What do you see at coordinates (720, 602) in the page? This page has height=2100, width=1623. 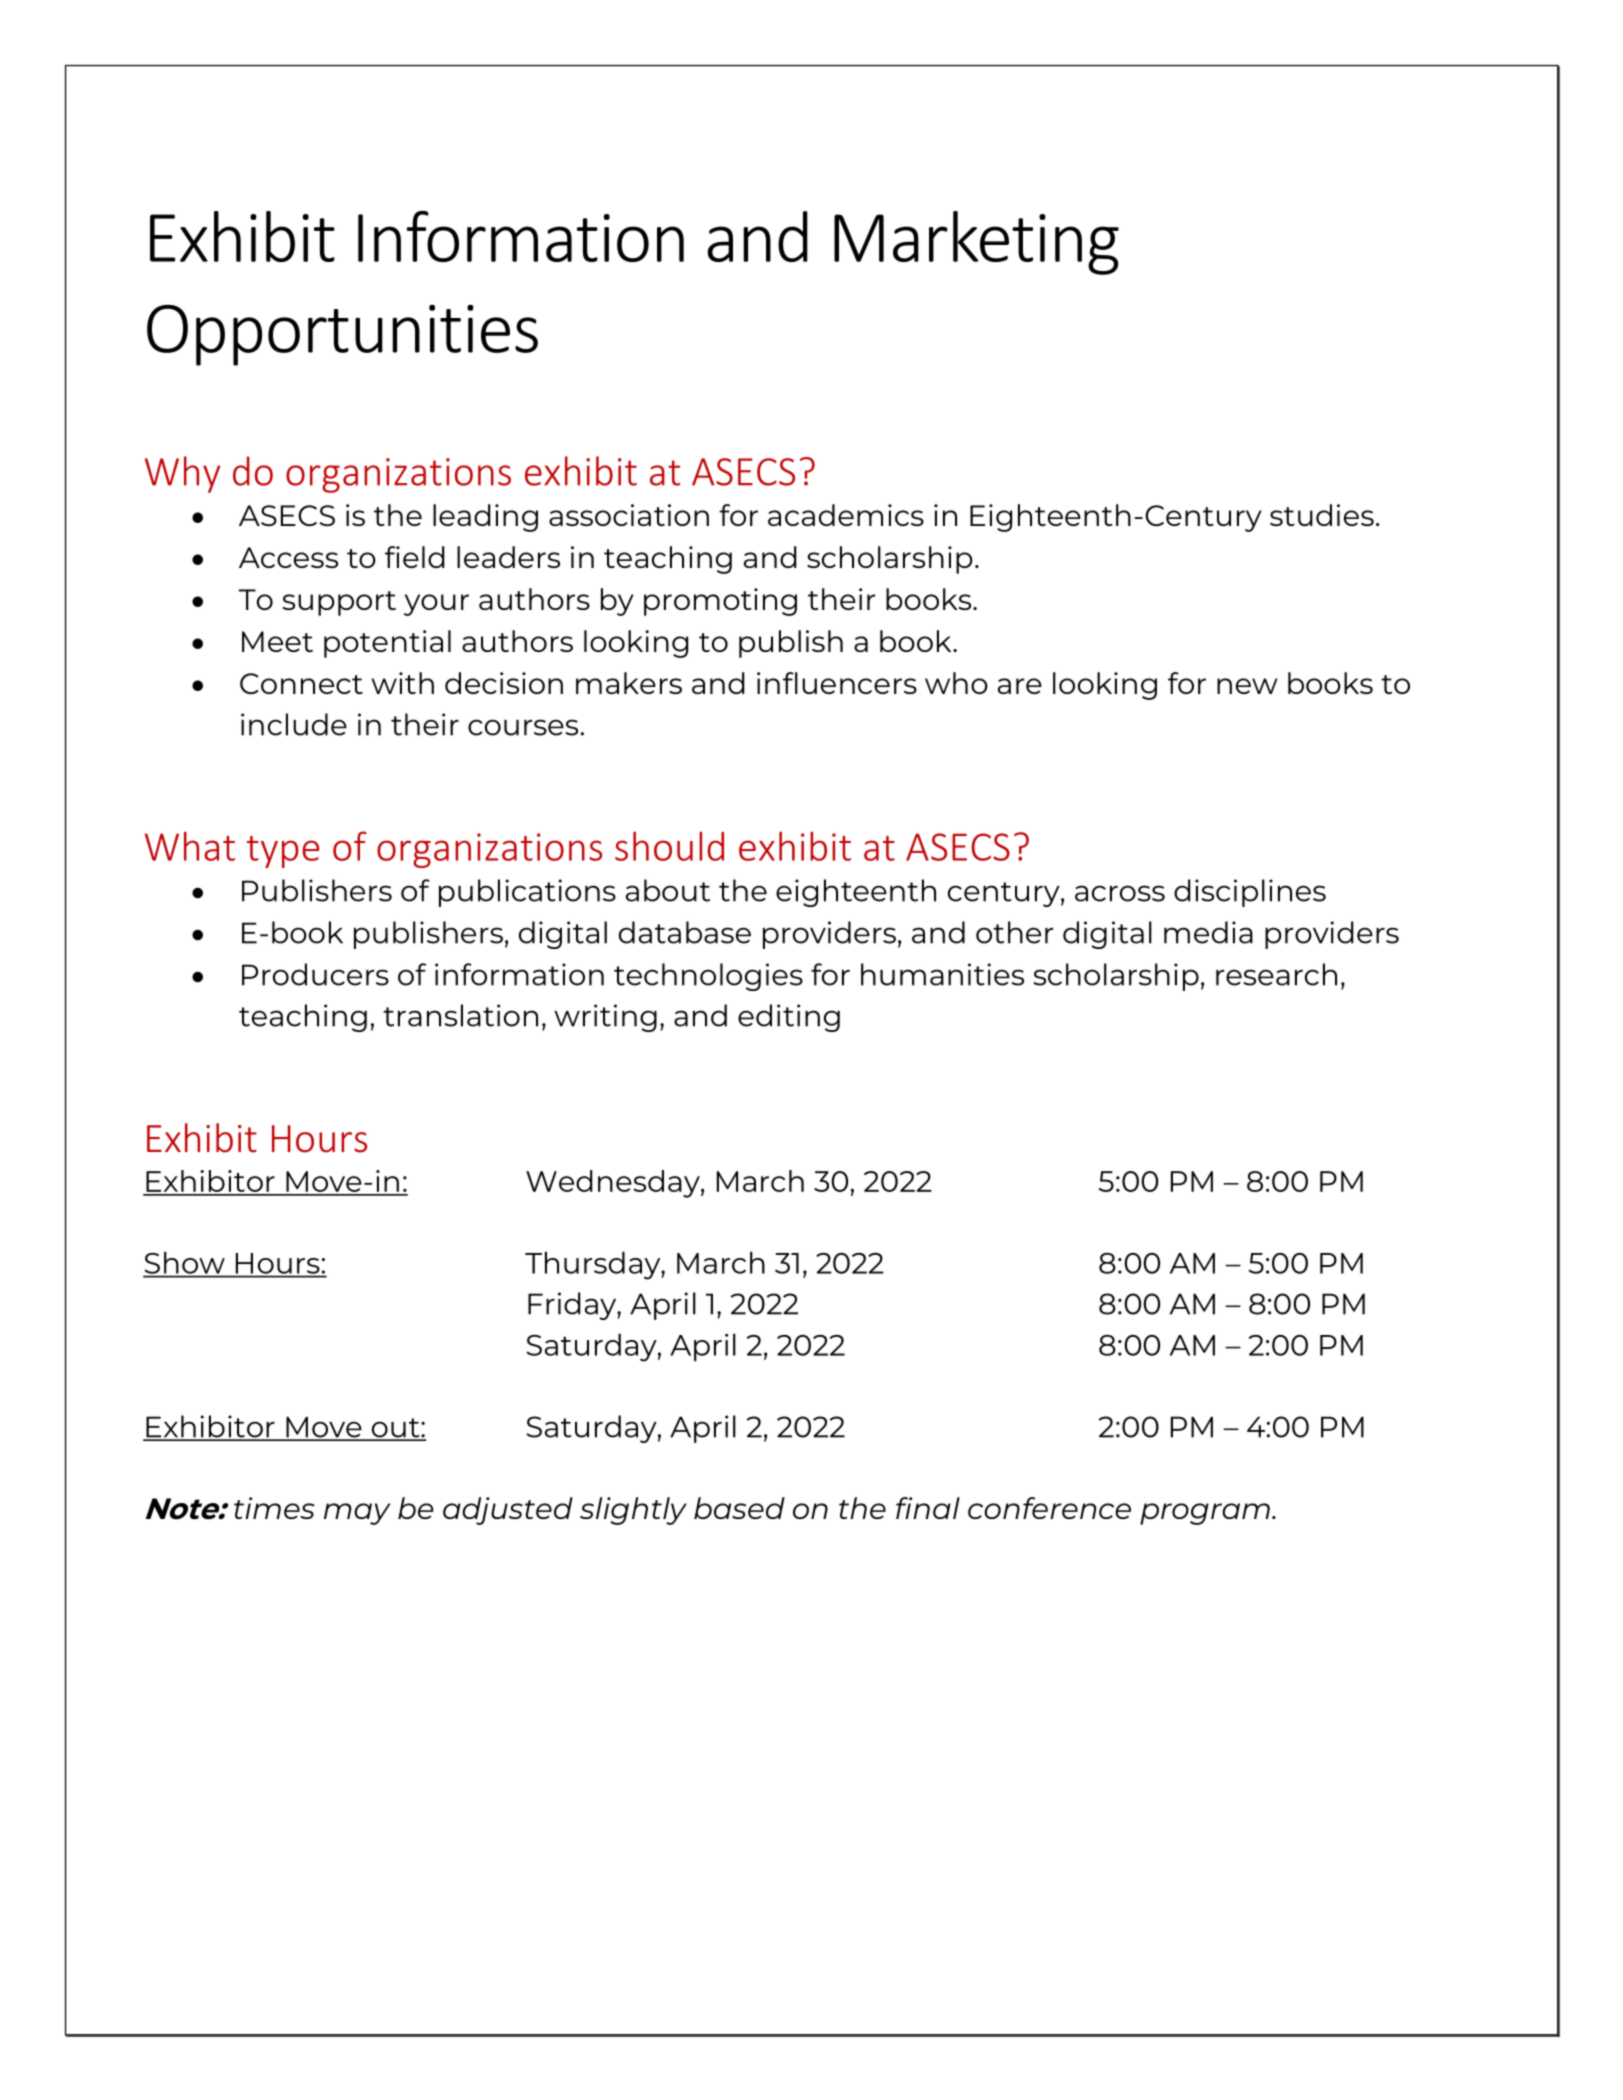 I see `promoting` at bounding box center [720, 602].
